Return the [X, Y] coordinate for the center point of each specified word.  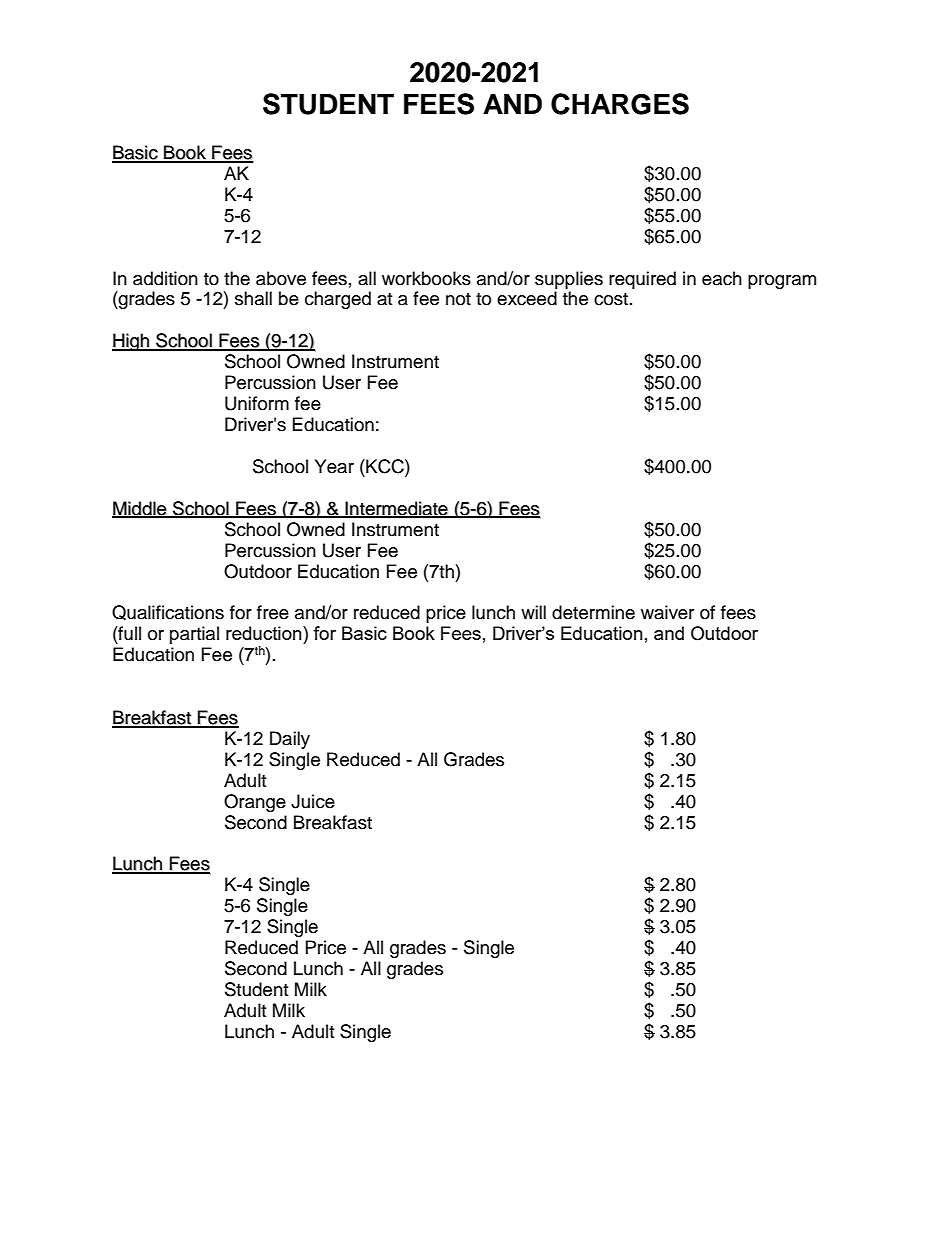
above [281, 278]
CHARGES [620, 104]
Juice [313, 801]
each [722, 278]
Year [334, 466]
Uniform [257, 403]
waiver [667, 612]
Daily [290, 740]
